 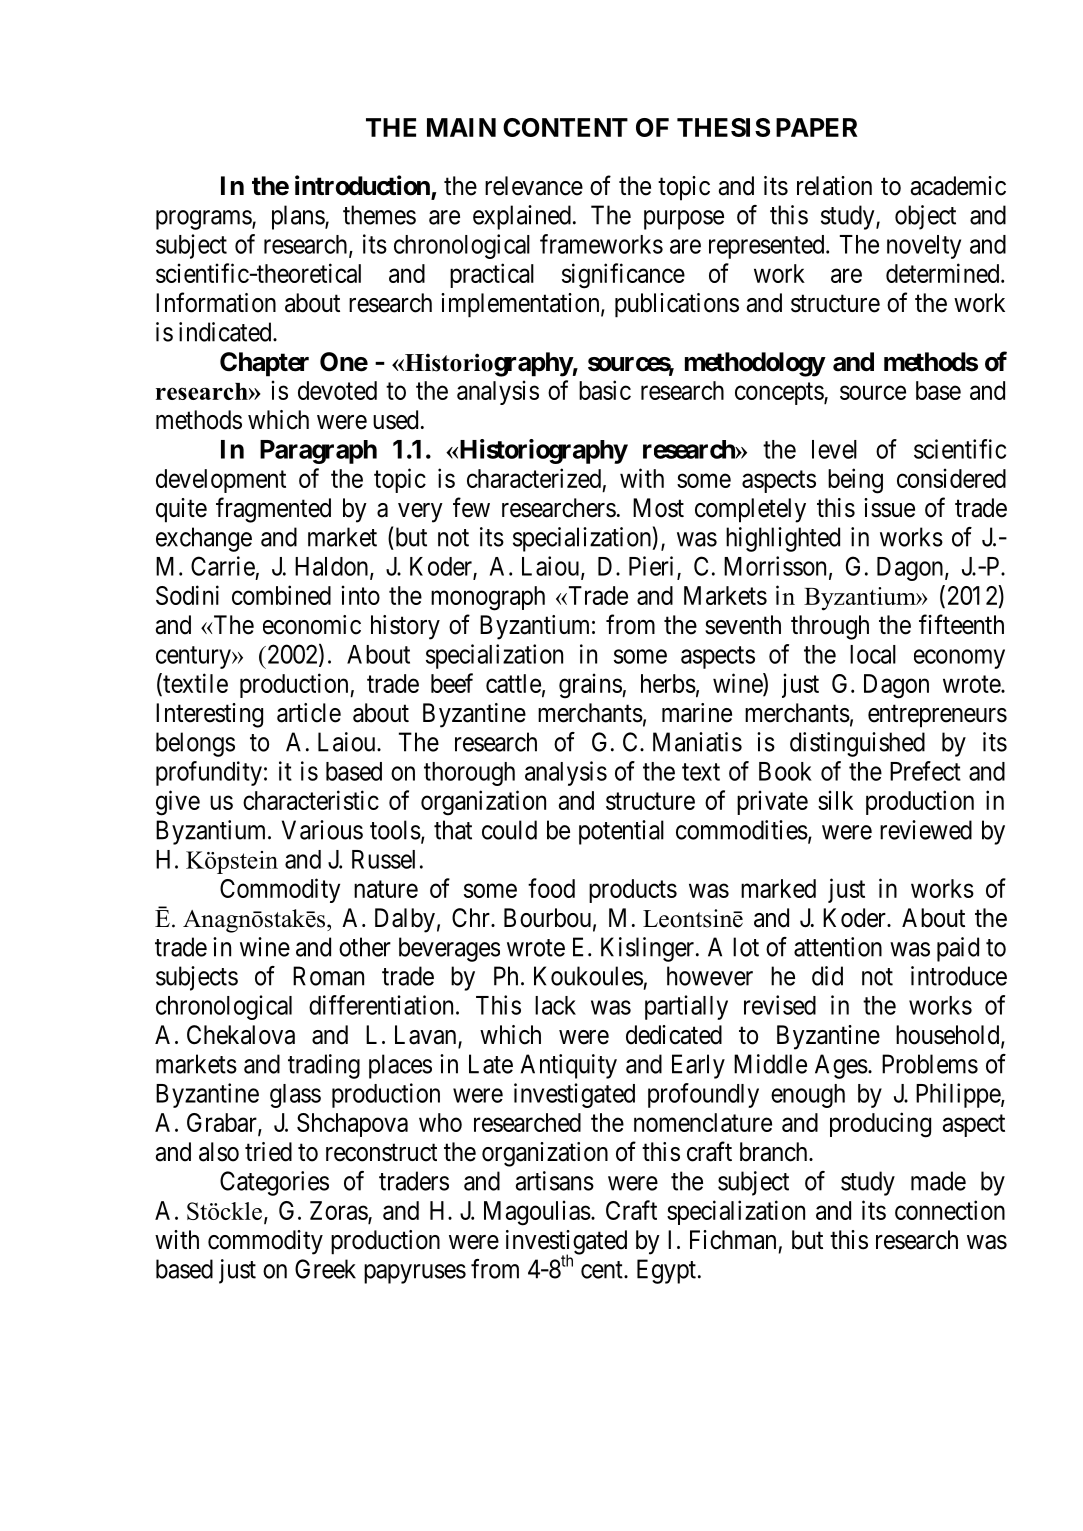 I want to click on issue, so click(x=889, y=508).
